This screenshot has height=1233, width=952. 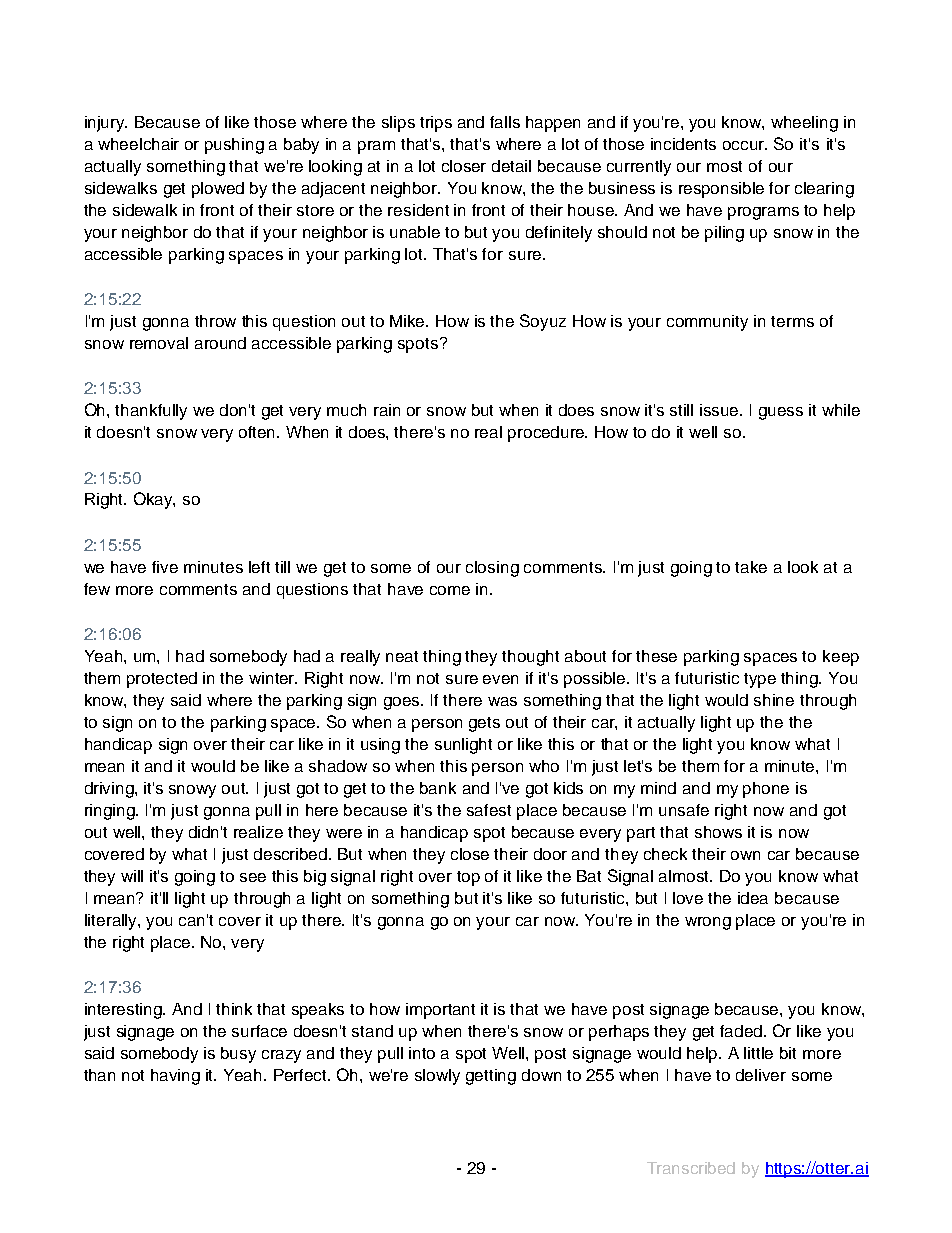 What do you see at coordinates (511, 166) in the screenshot?
I see `detail` at bounding box center [511, 166].
